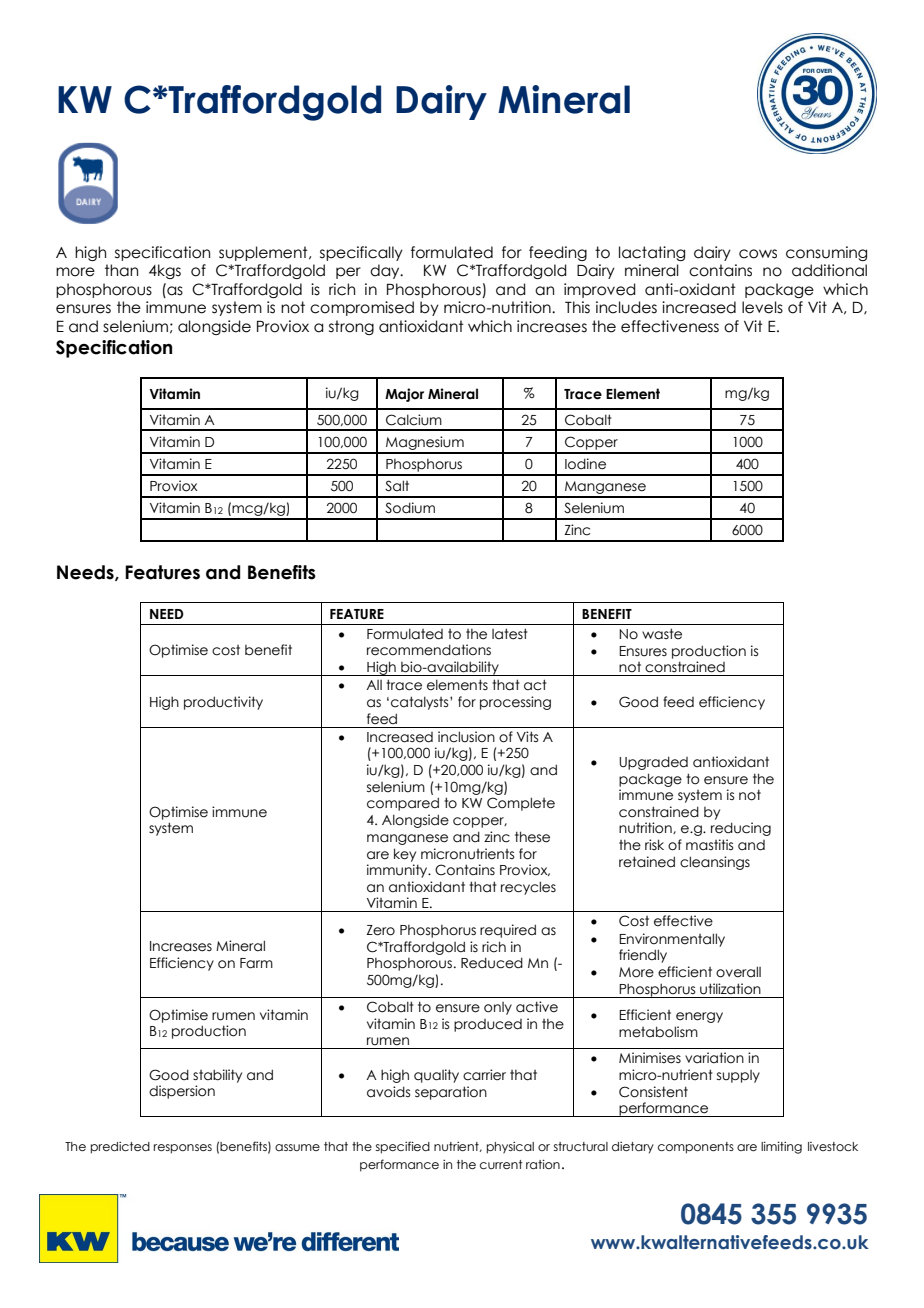  I want to click on physical, so click(510, 1148).
